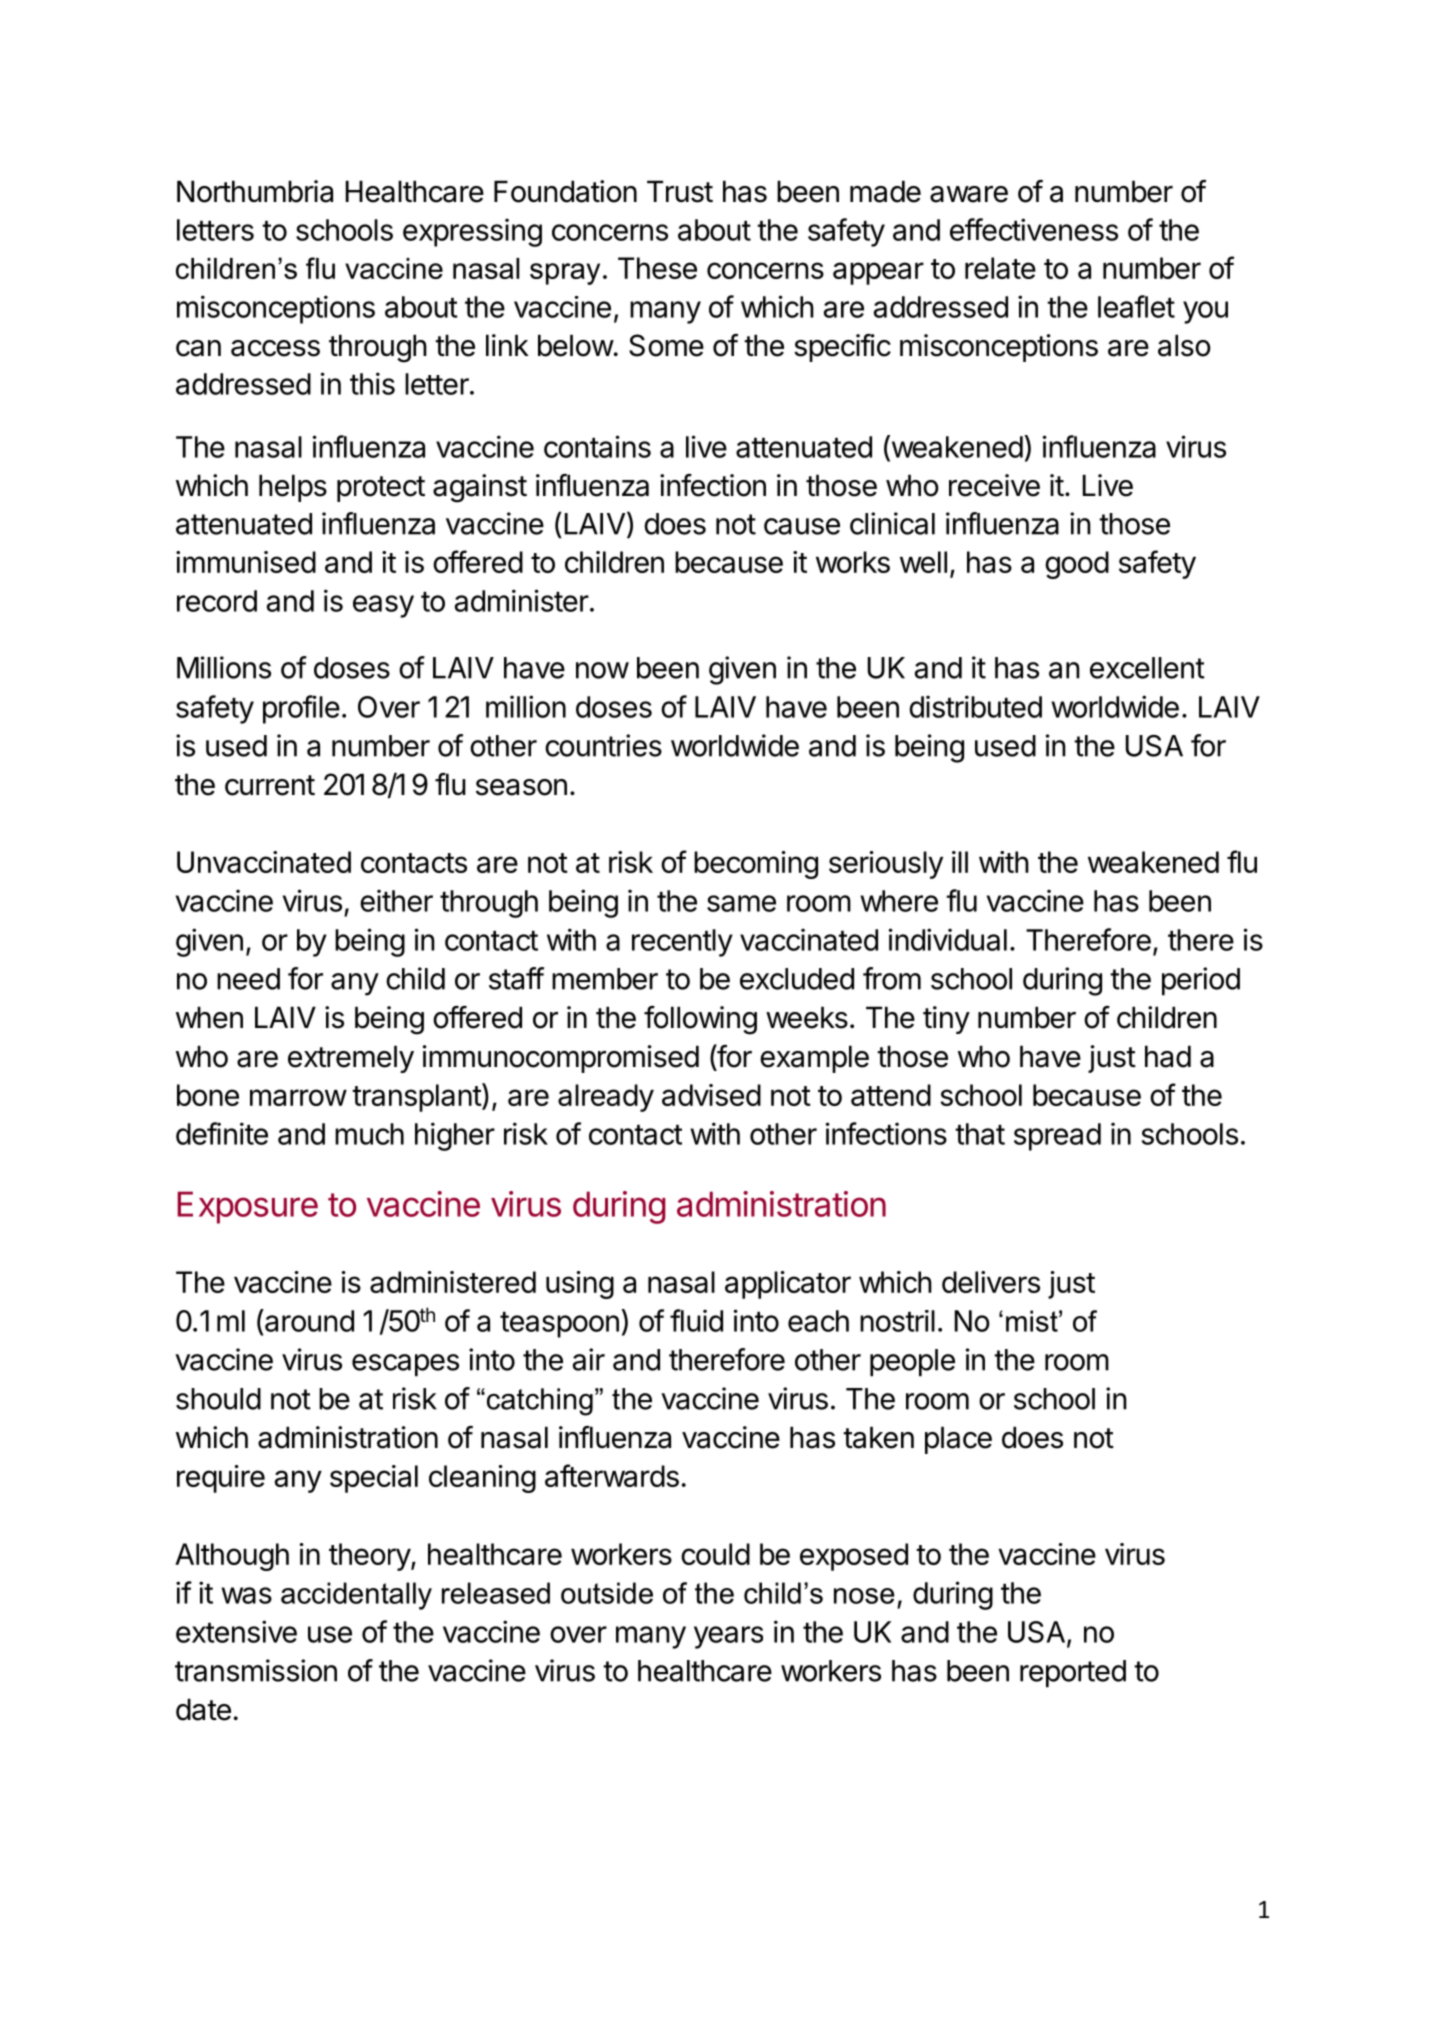  I want to click on need, so click(248, 979).
